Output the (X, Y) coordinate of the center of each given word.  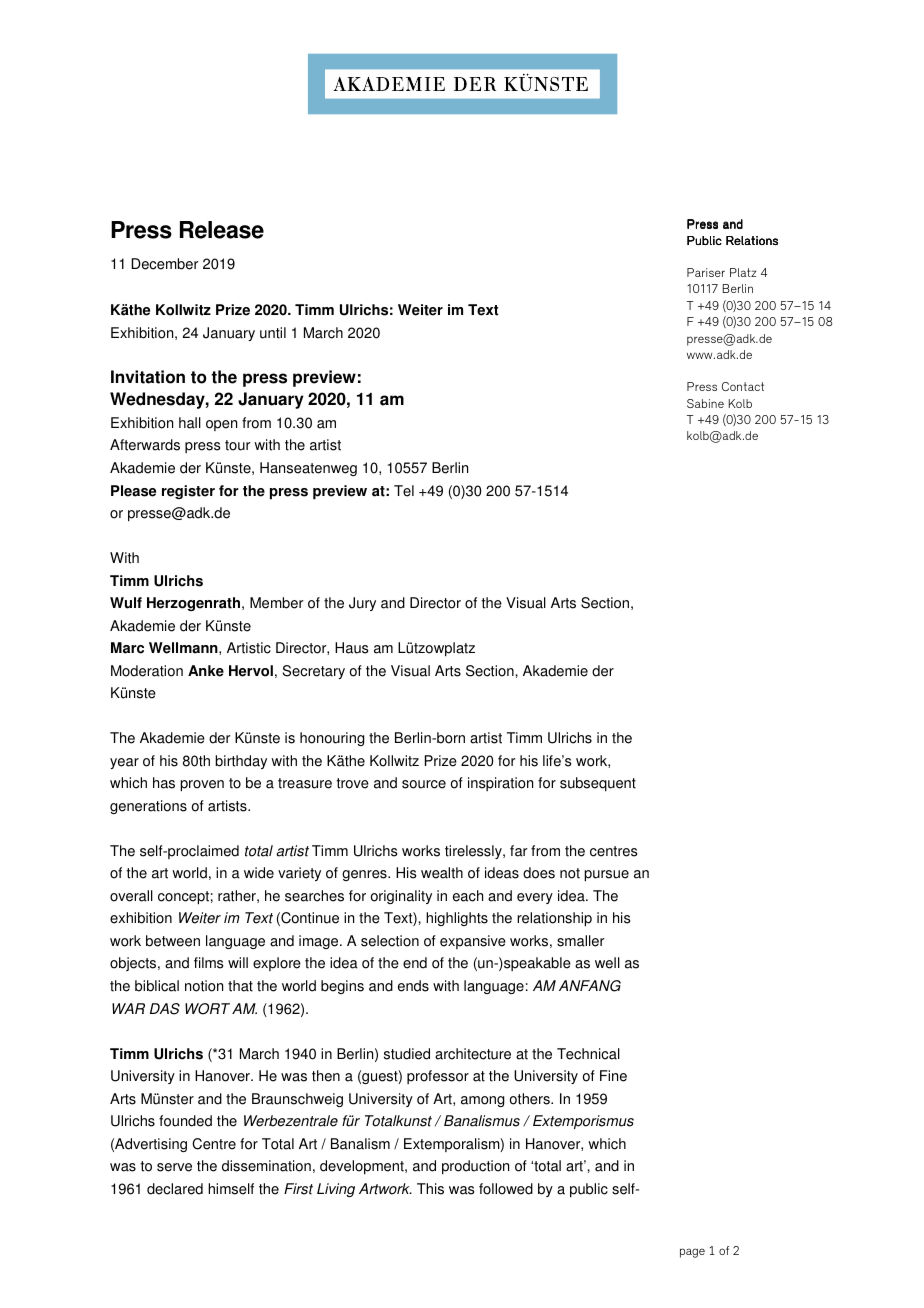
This (430, 1189)
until (273, 333)
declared (175, 1189)
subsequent (598, 784)
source (424, 784)
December (165, 264)
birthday (241, 762)
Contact (743, 386)
